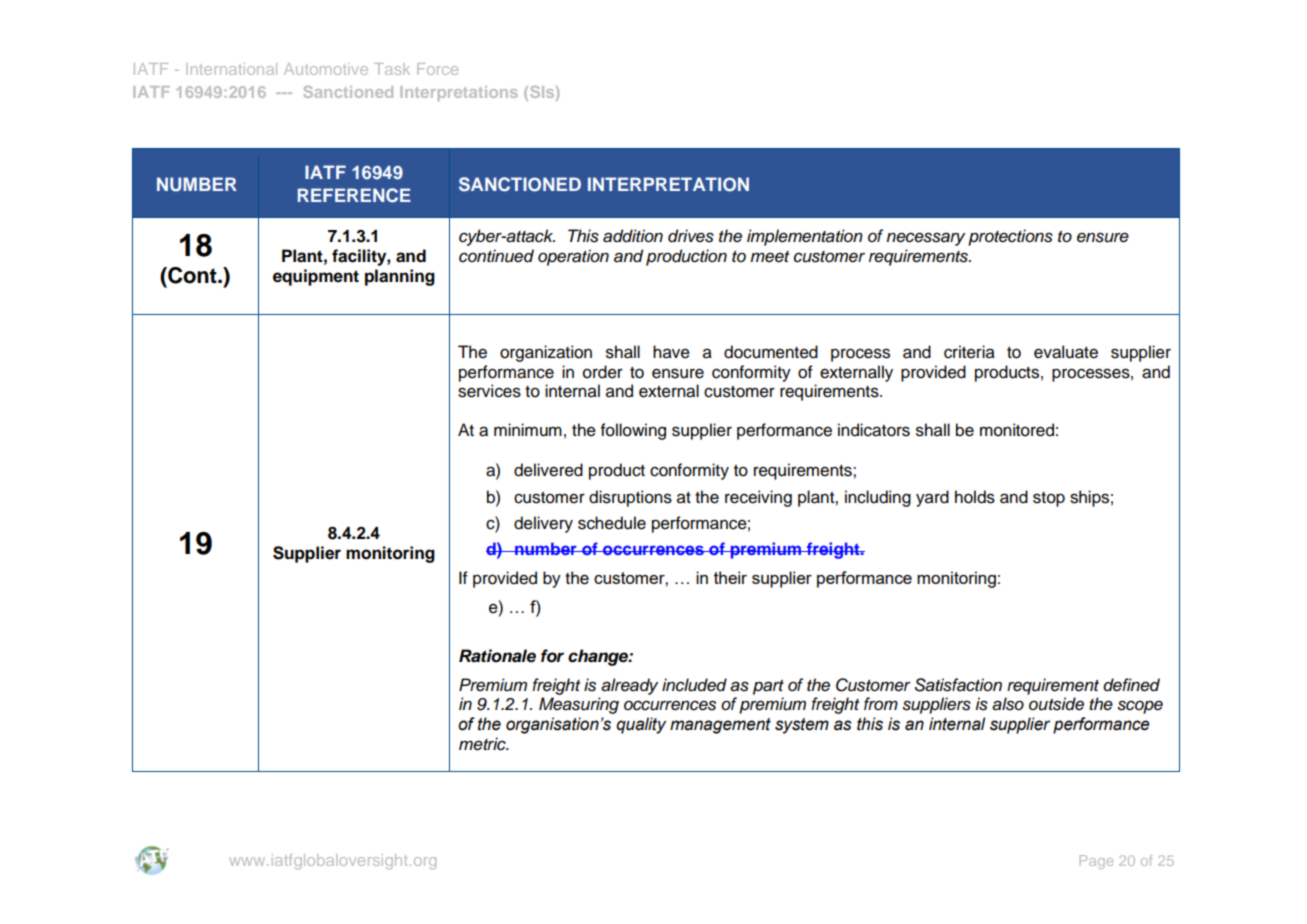 This screenshot has height=924, width=1307. Describe the element at coordinates (483, 744) in the screenshot. I see `metric` at that location.
